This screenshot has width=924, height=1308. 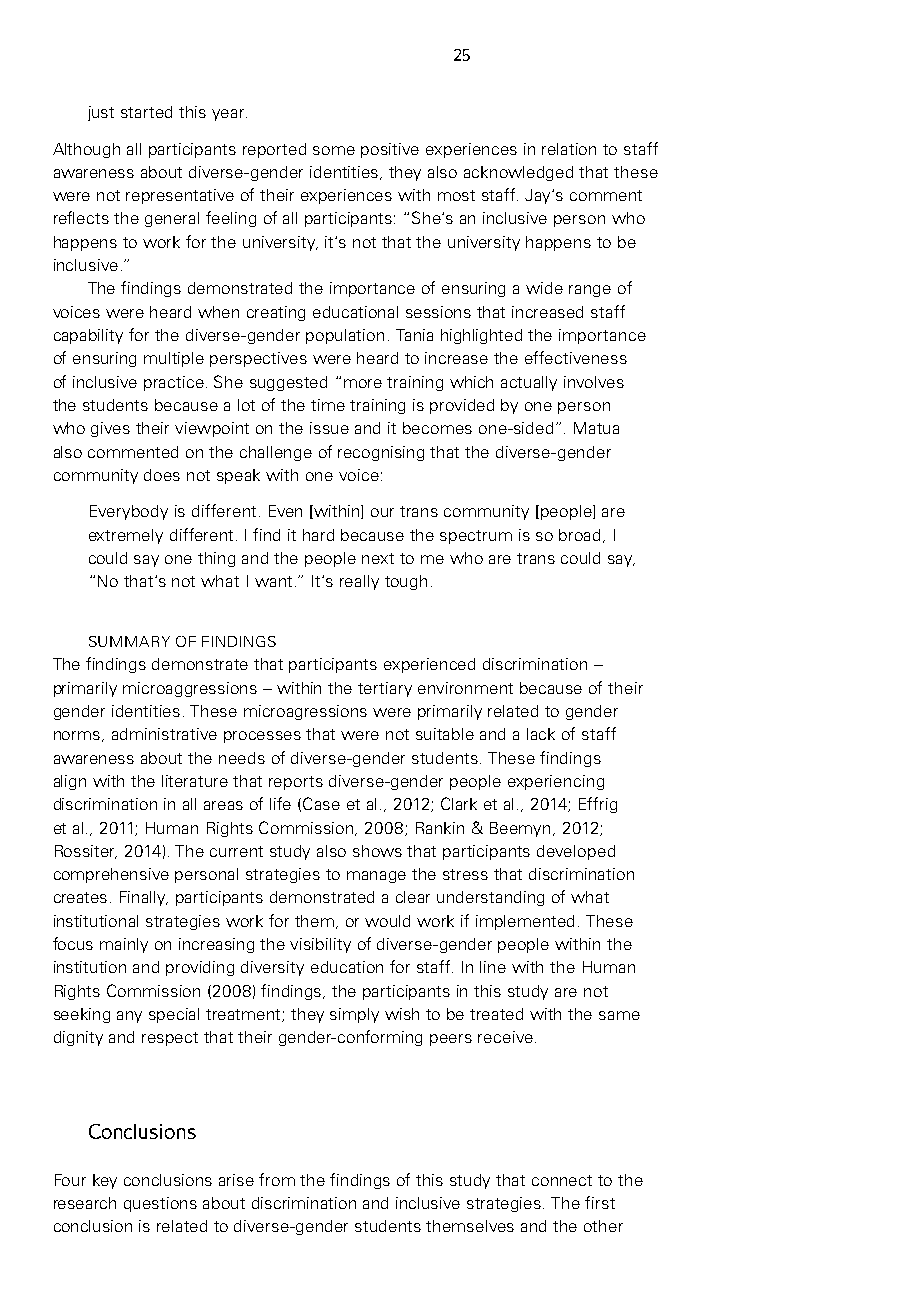 What do you see at coordinates (146, 112) in the screenshot?
I see `started` at bounding box center [146, 112].
